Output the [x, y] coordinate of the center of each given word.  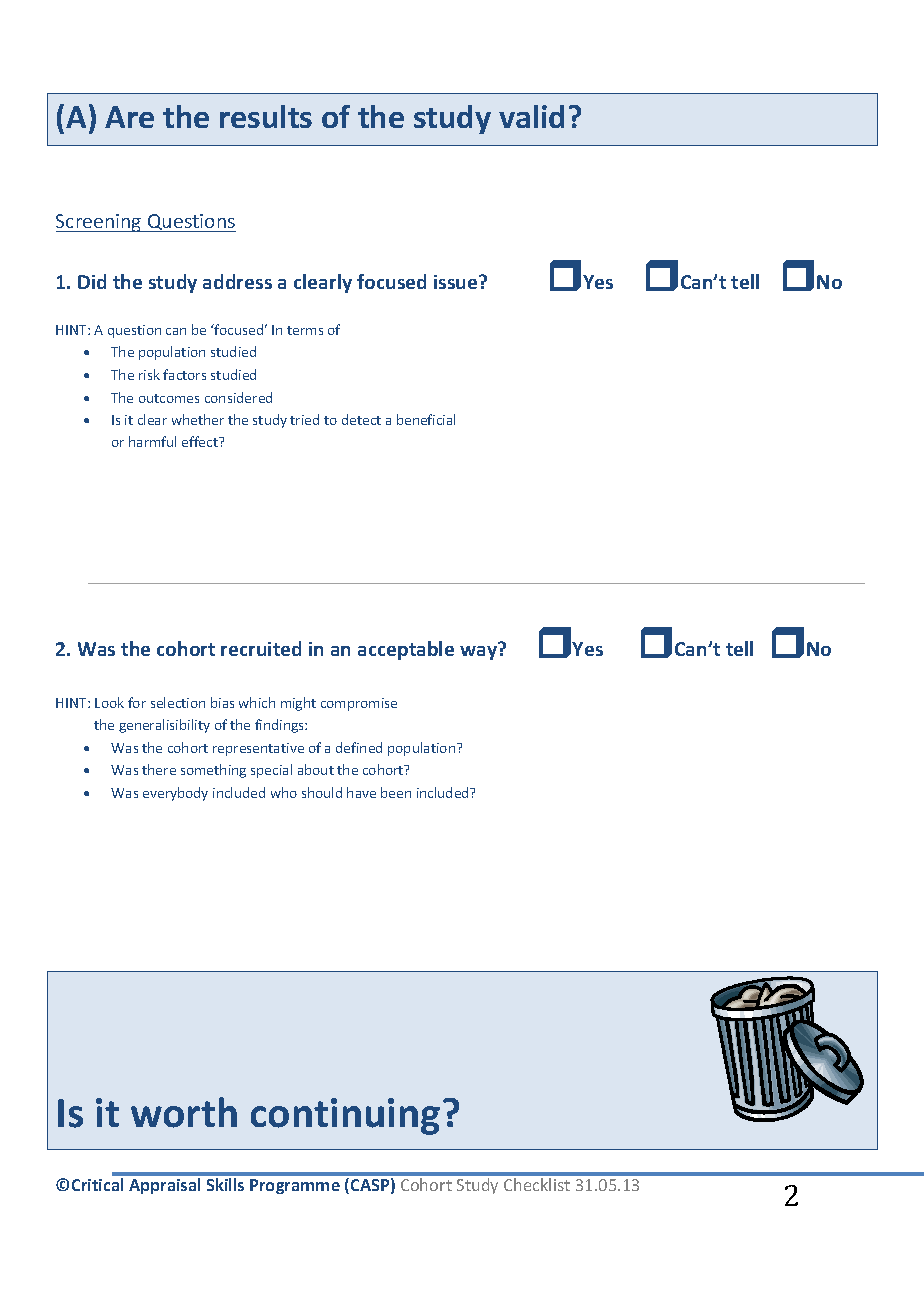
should [322, 792]
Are [129, 117]
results [266, 116]
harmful [152, 441]
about [316, 769]
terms [305, 330]
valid [531, 116]
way [478, 653]
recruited [261, 648]
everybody [175, 794]
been [396, 792]
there [159, 769]
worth [184, 1112]
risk [149, 374]
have [361, 792]
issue [457, 282]
